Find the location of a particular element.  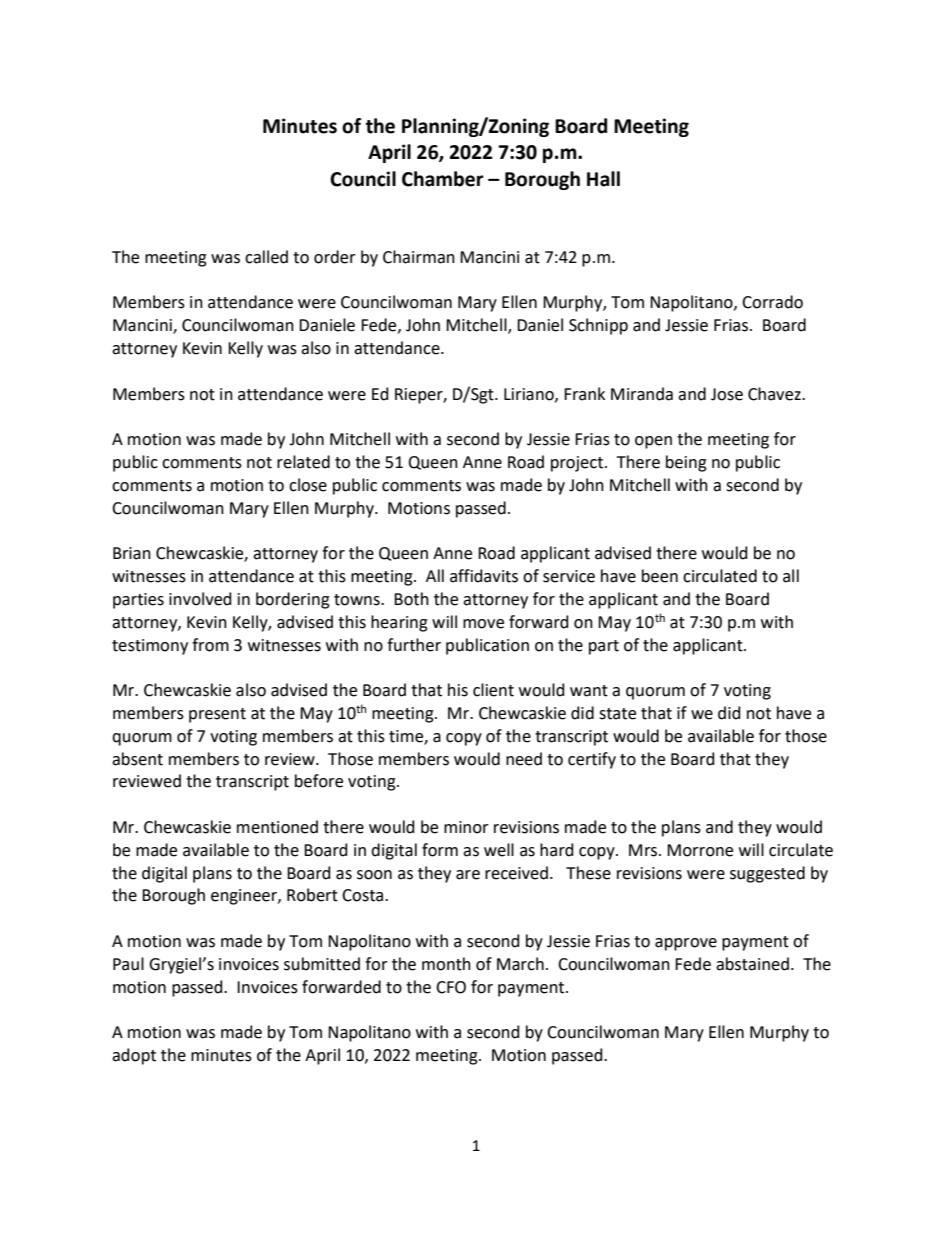

been is located at coordinates (660, 576).
